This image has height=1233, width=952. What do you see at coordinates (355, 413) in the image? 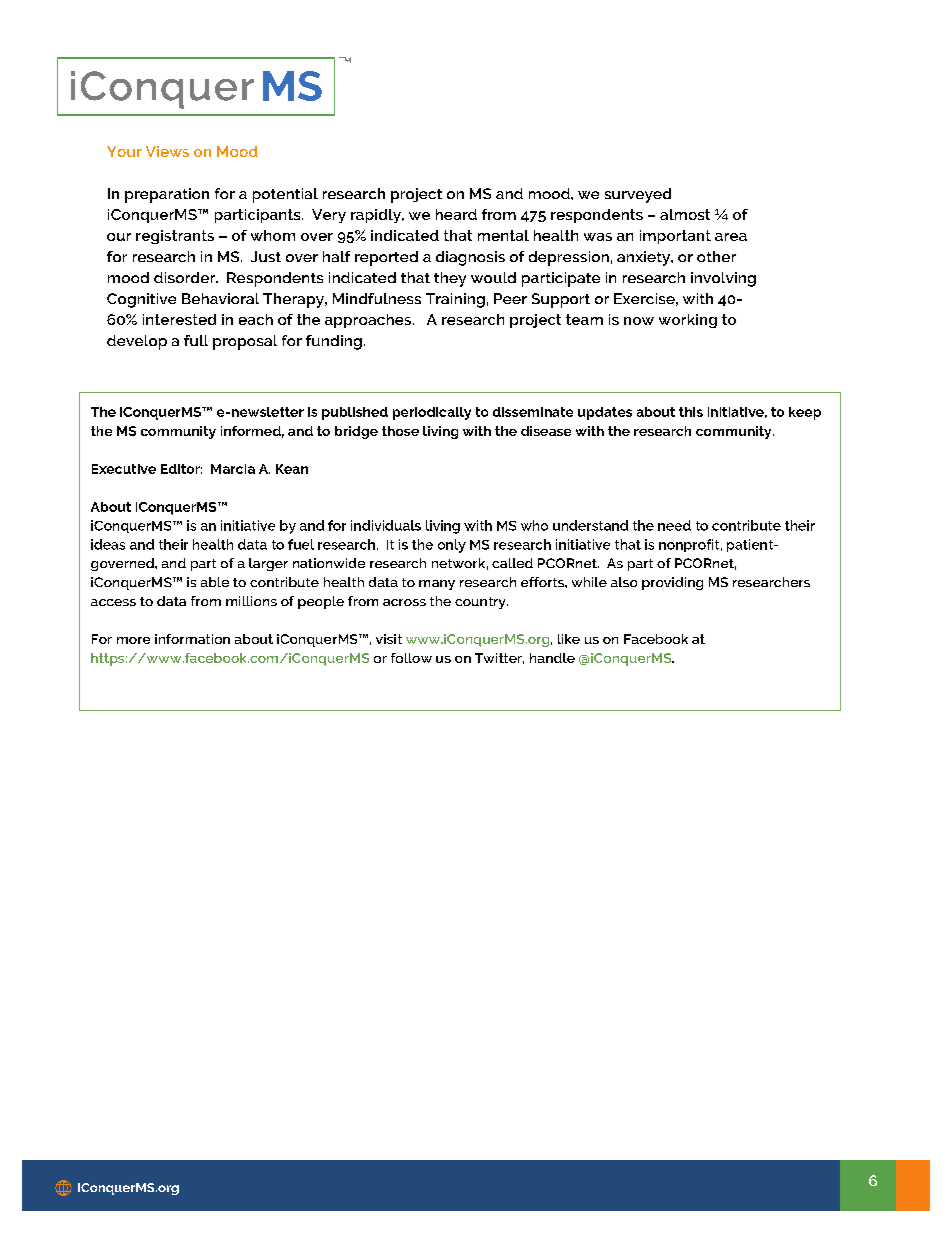
I see `published` at bounding box center [355, 413].
